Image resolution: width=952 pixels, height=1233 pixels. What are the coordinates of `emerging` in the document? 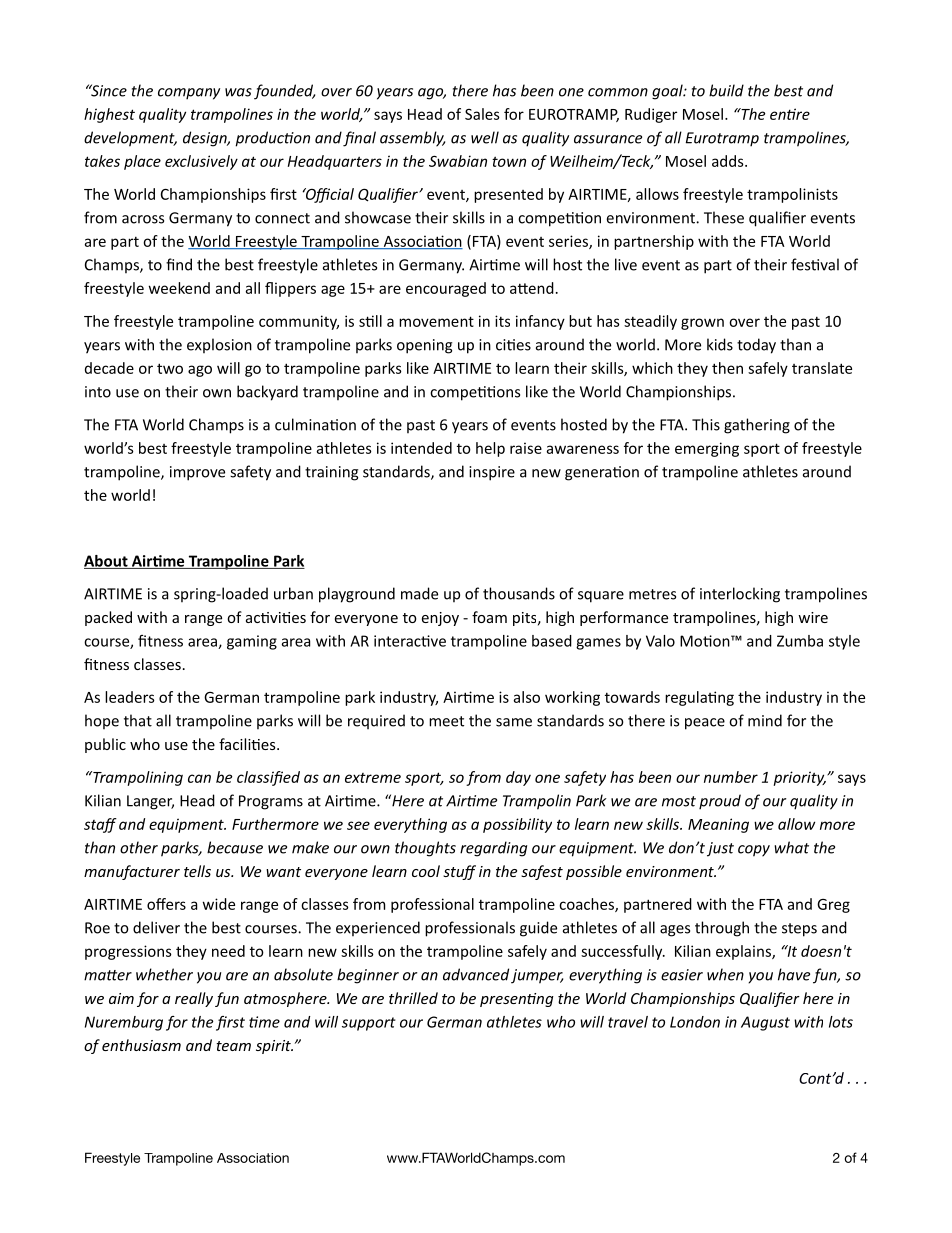 It's located at (707, 449).
